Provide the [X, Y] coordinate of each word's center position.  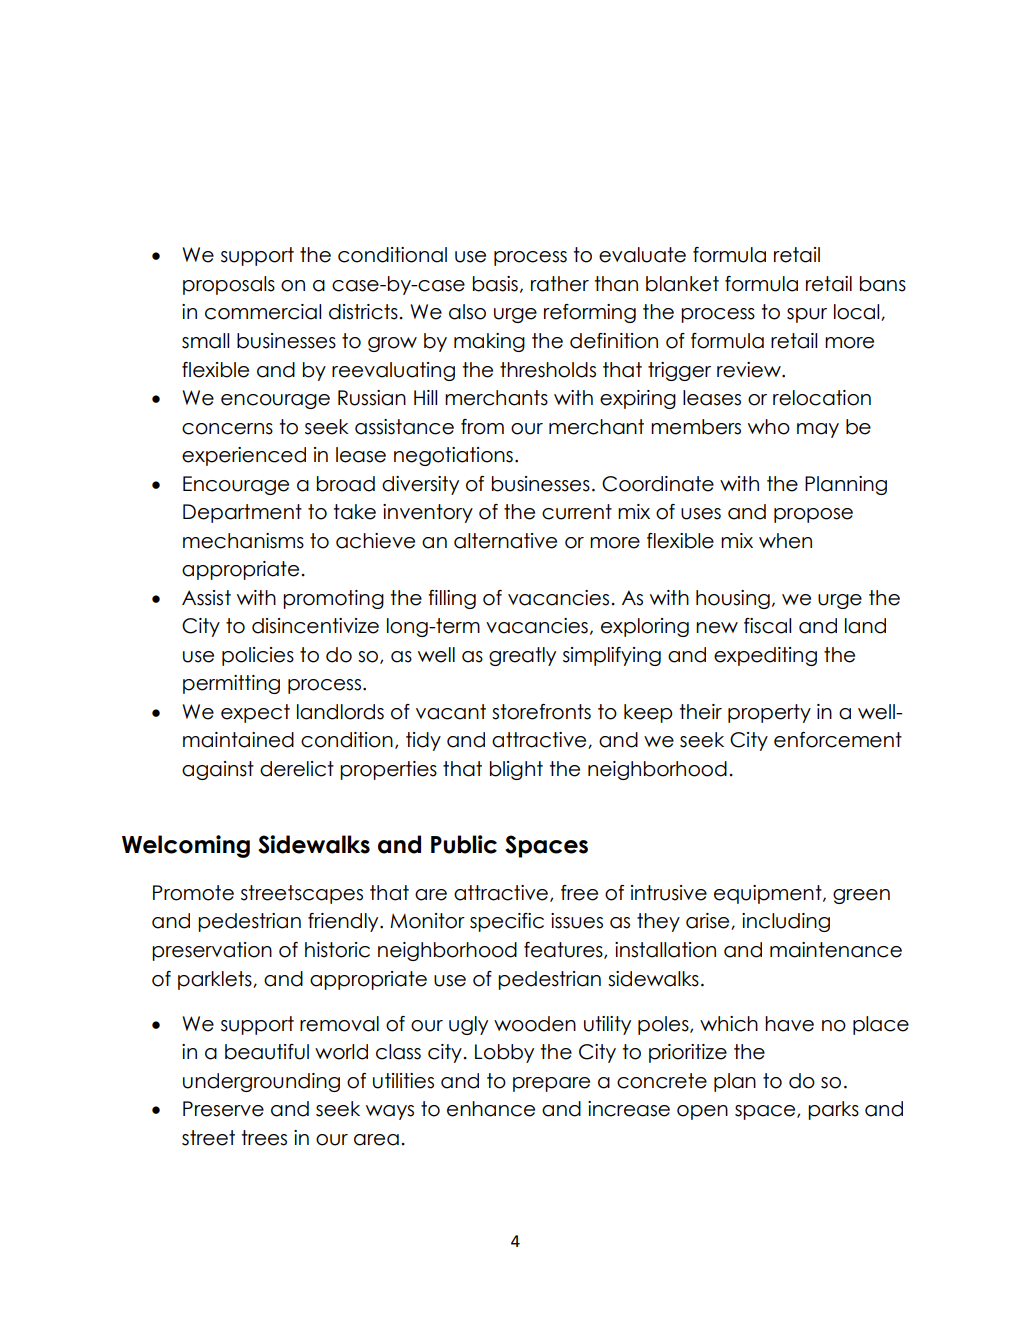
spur [807, 315]
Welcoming [186, 846]
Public [464, 844]
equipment [769, 894]
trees [264, 1138]
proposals [229, 285]
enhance [491, 1109]
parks [833, 1110]
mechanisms [243, 541]
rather [560, 284]
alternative [505, 541]
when [785, 541]
